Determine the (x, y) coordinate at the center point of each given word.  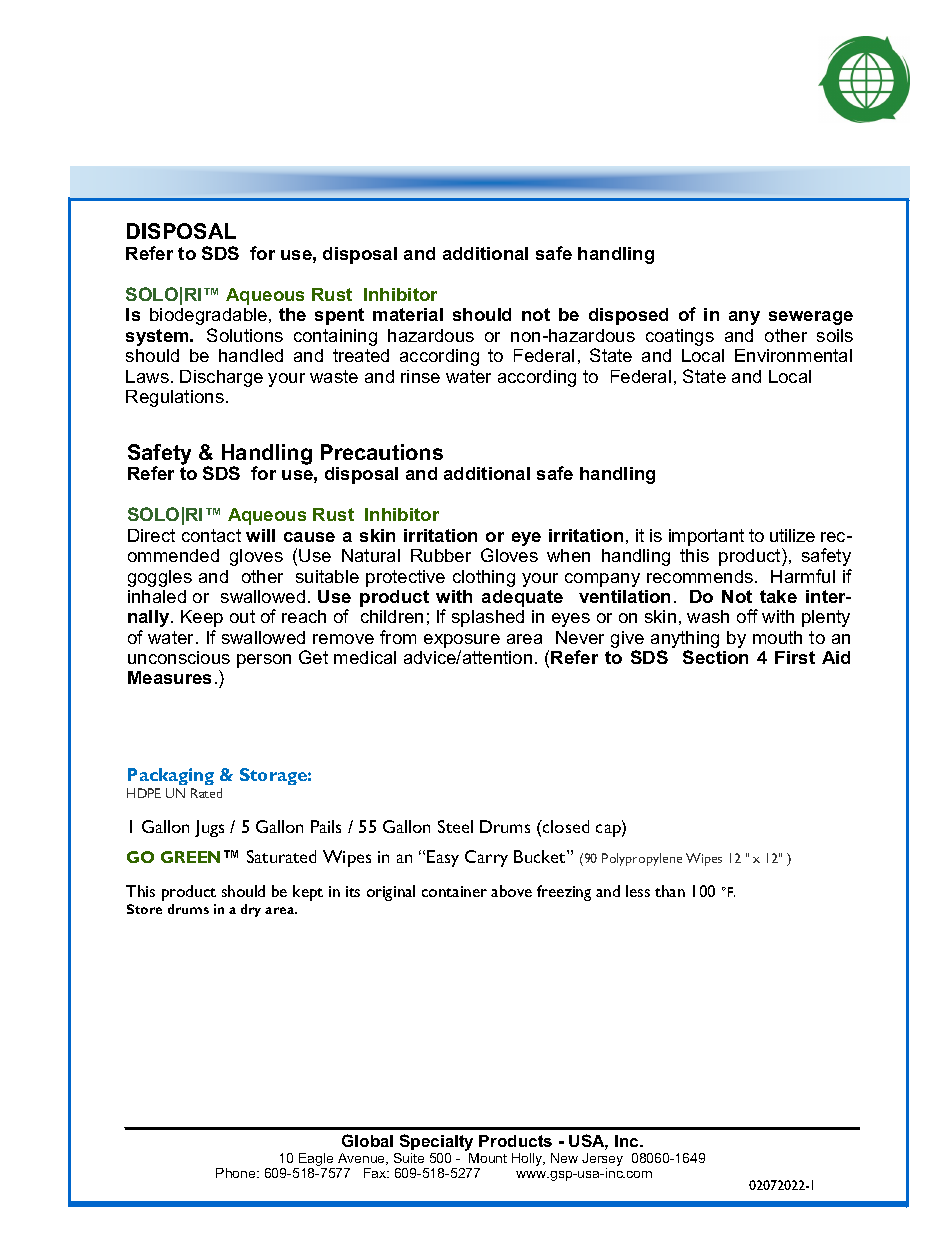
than (670, 891)
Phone (237, 1173)
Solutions (245, 335)
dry (251, 910)
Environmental (793, 355)
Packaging (171, 776)
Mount (488, 1158)
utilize (792, 535)
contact (211, 535)
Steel (455, 826)
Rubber (441, 555)
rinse (420, 376)
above (511, 891)
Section (715, 657)
